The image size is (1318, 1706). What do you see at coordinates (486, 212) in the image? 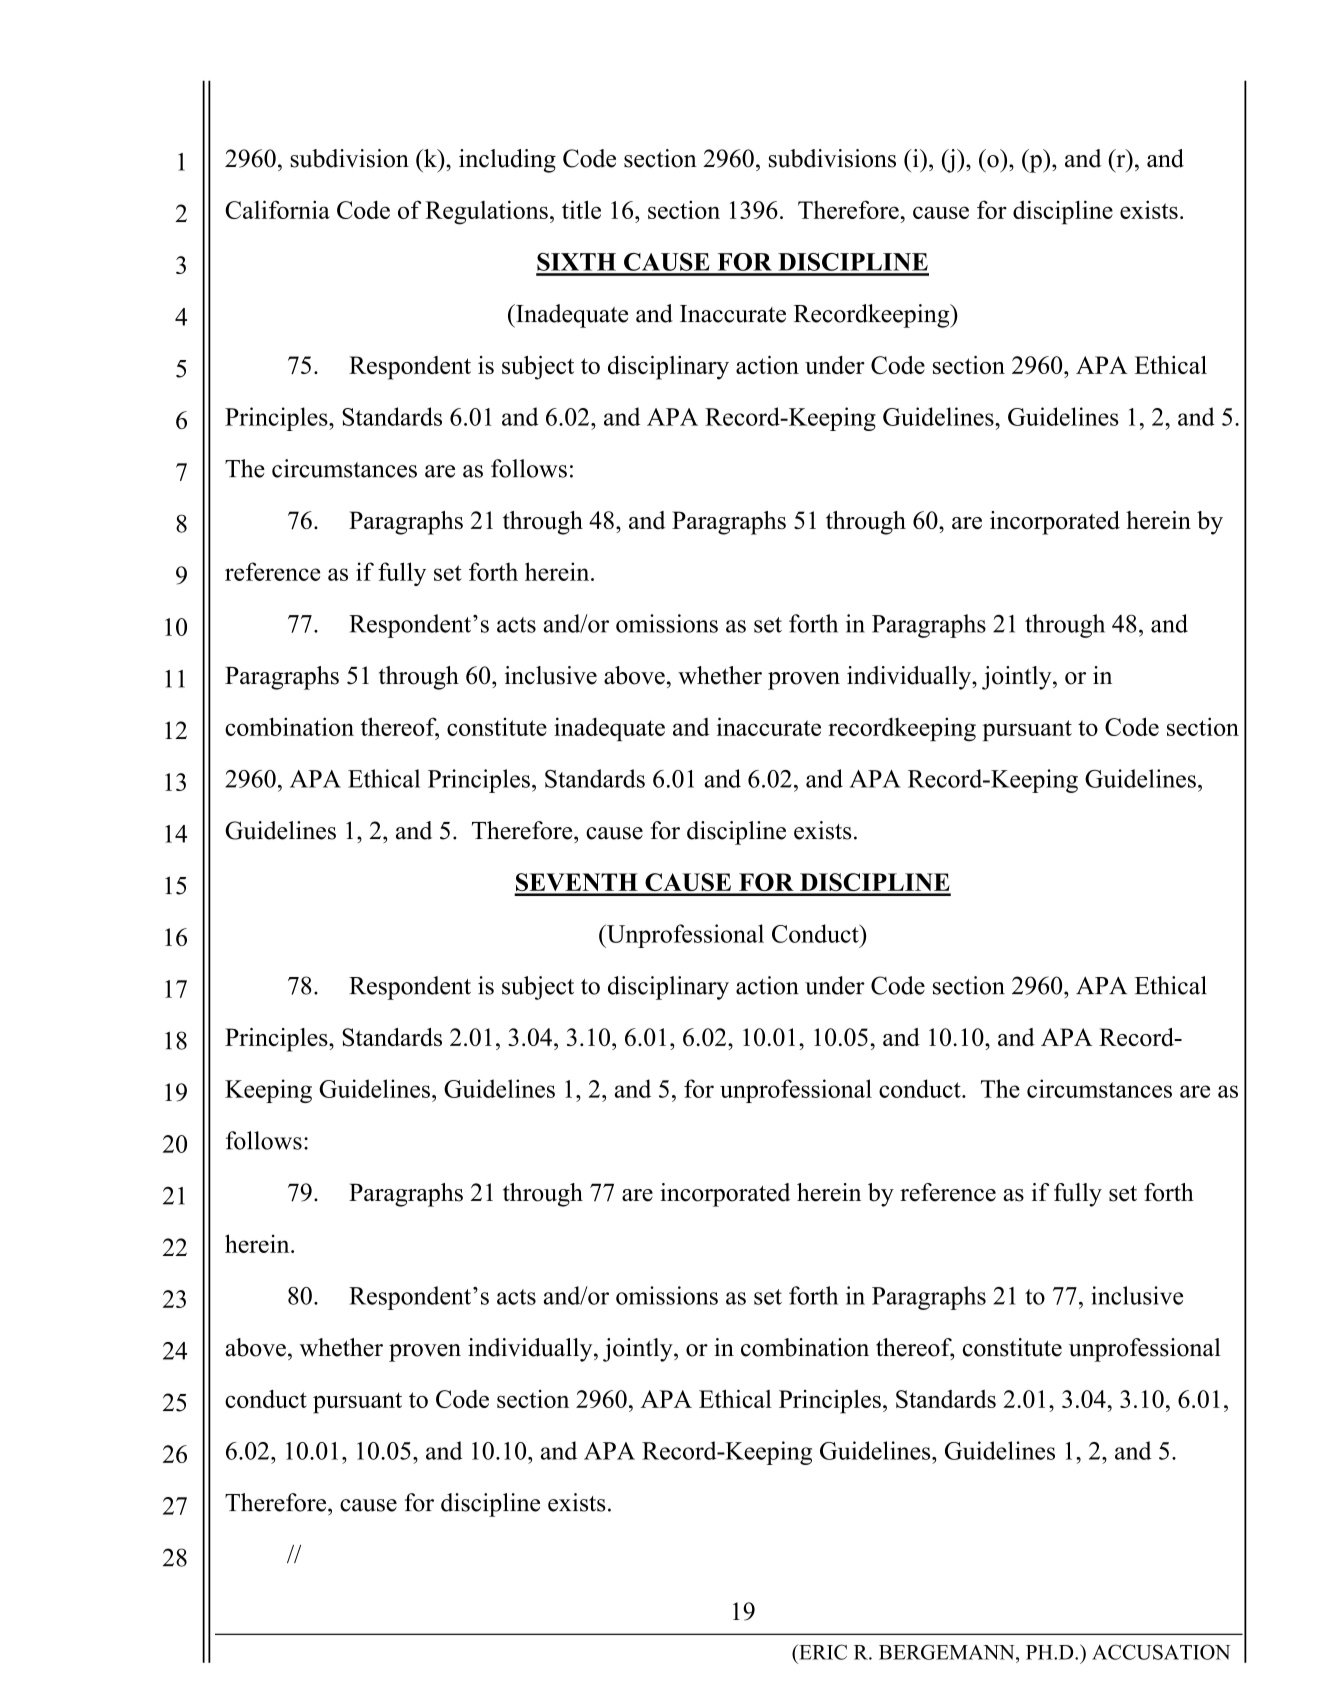
I see `Regulations` at bounding box center [486, 212].
